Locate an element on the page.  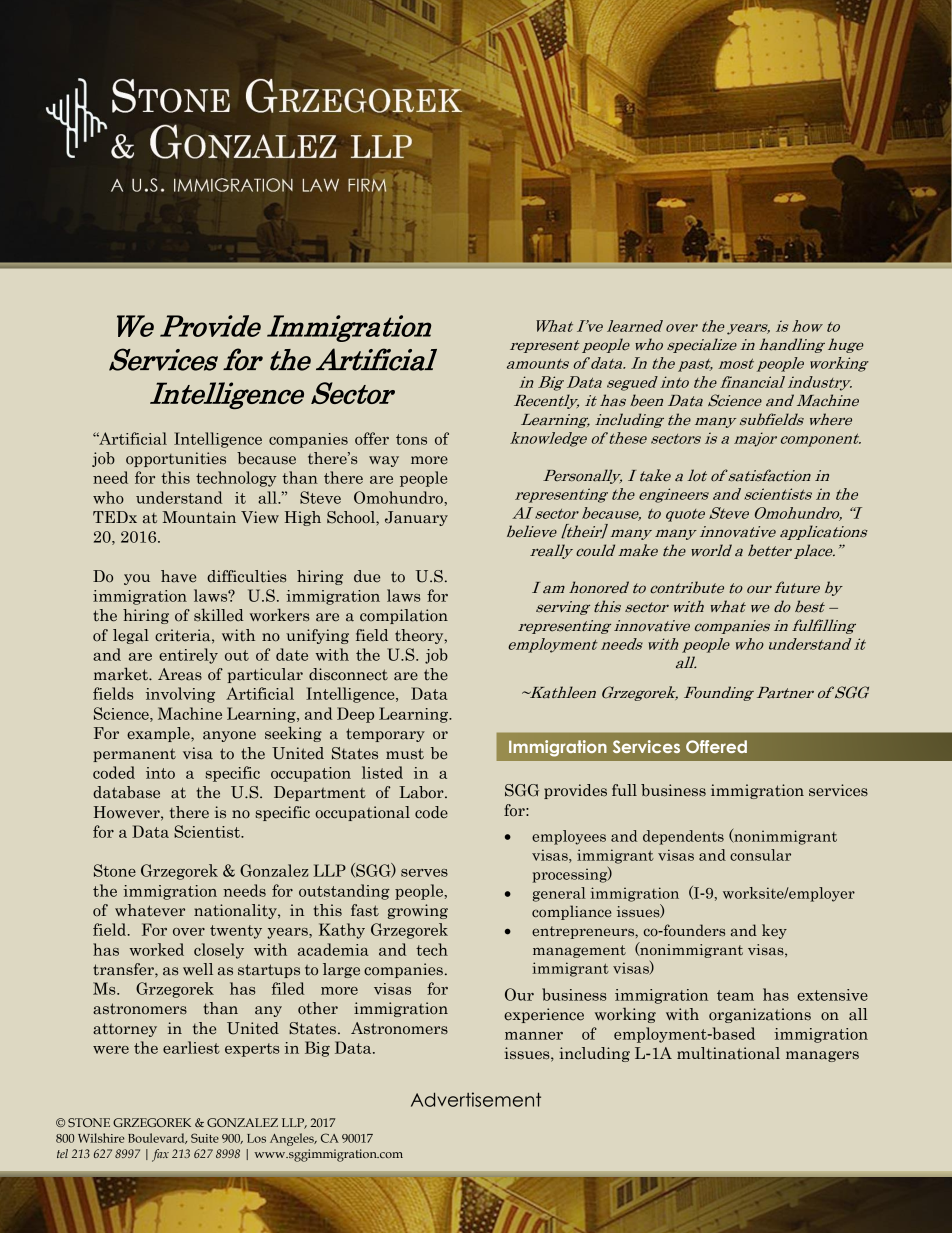
management is located at coordinates (579, 951).
